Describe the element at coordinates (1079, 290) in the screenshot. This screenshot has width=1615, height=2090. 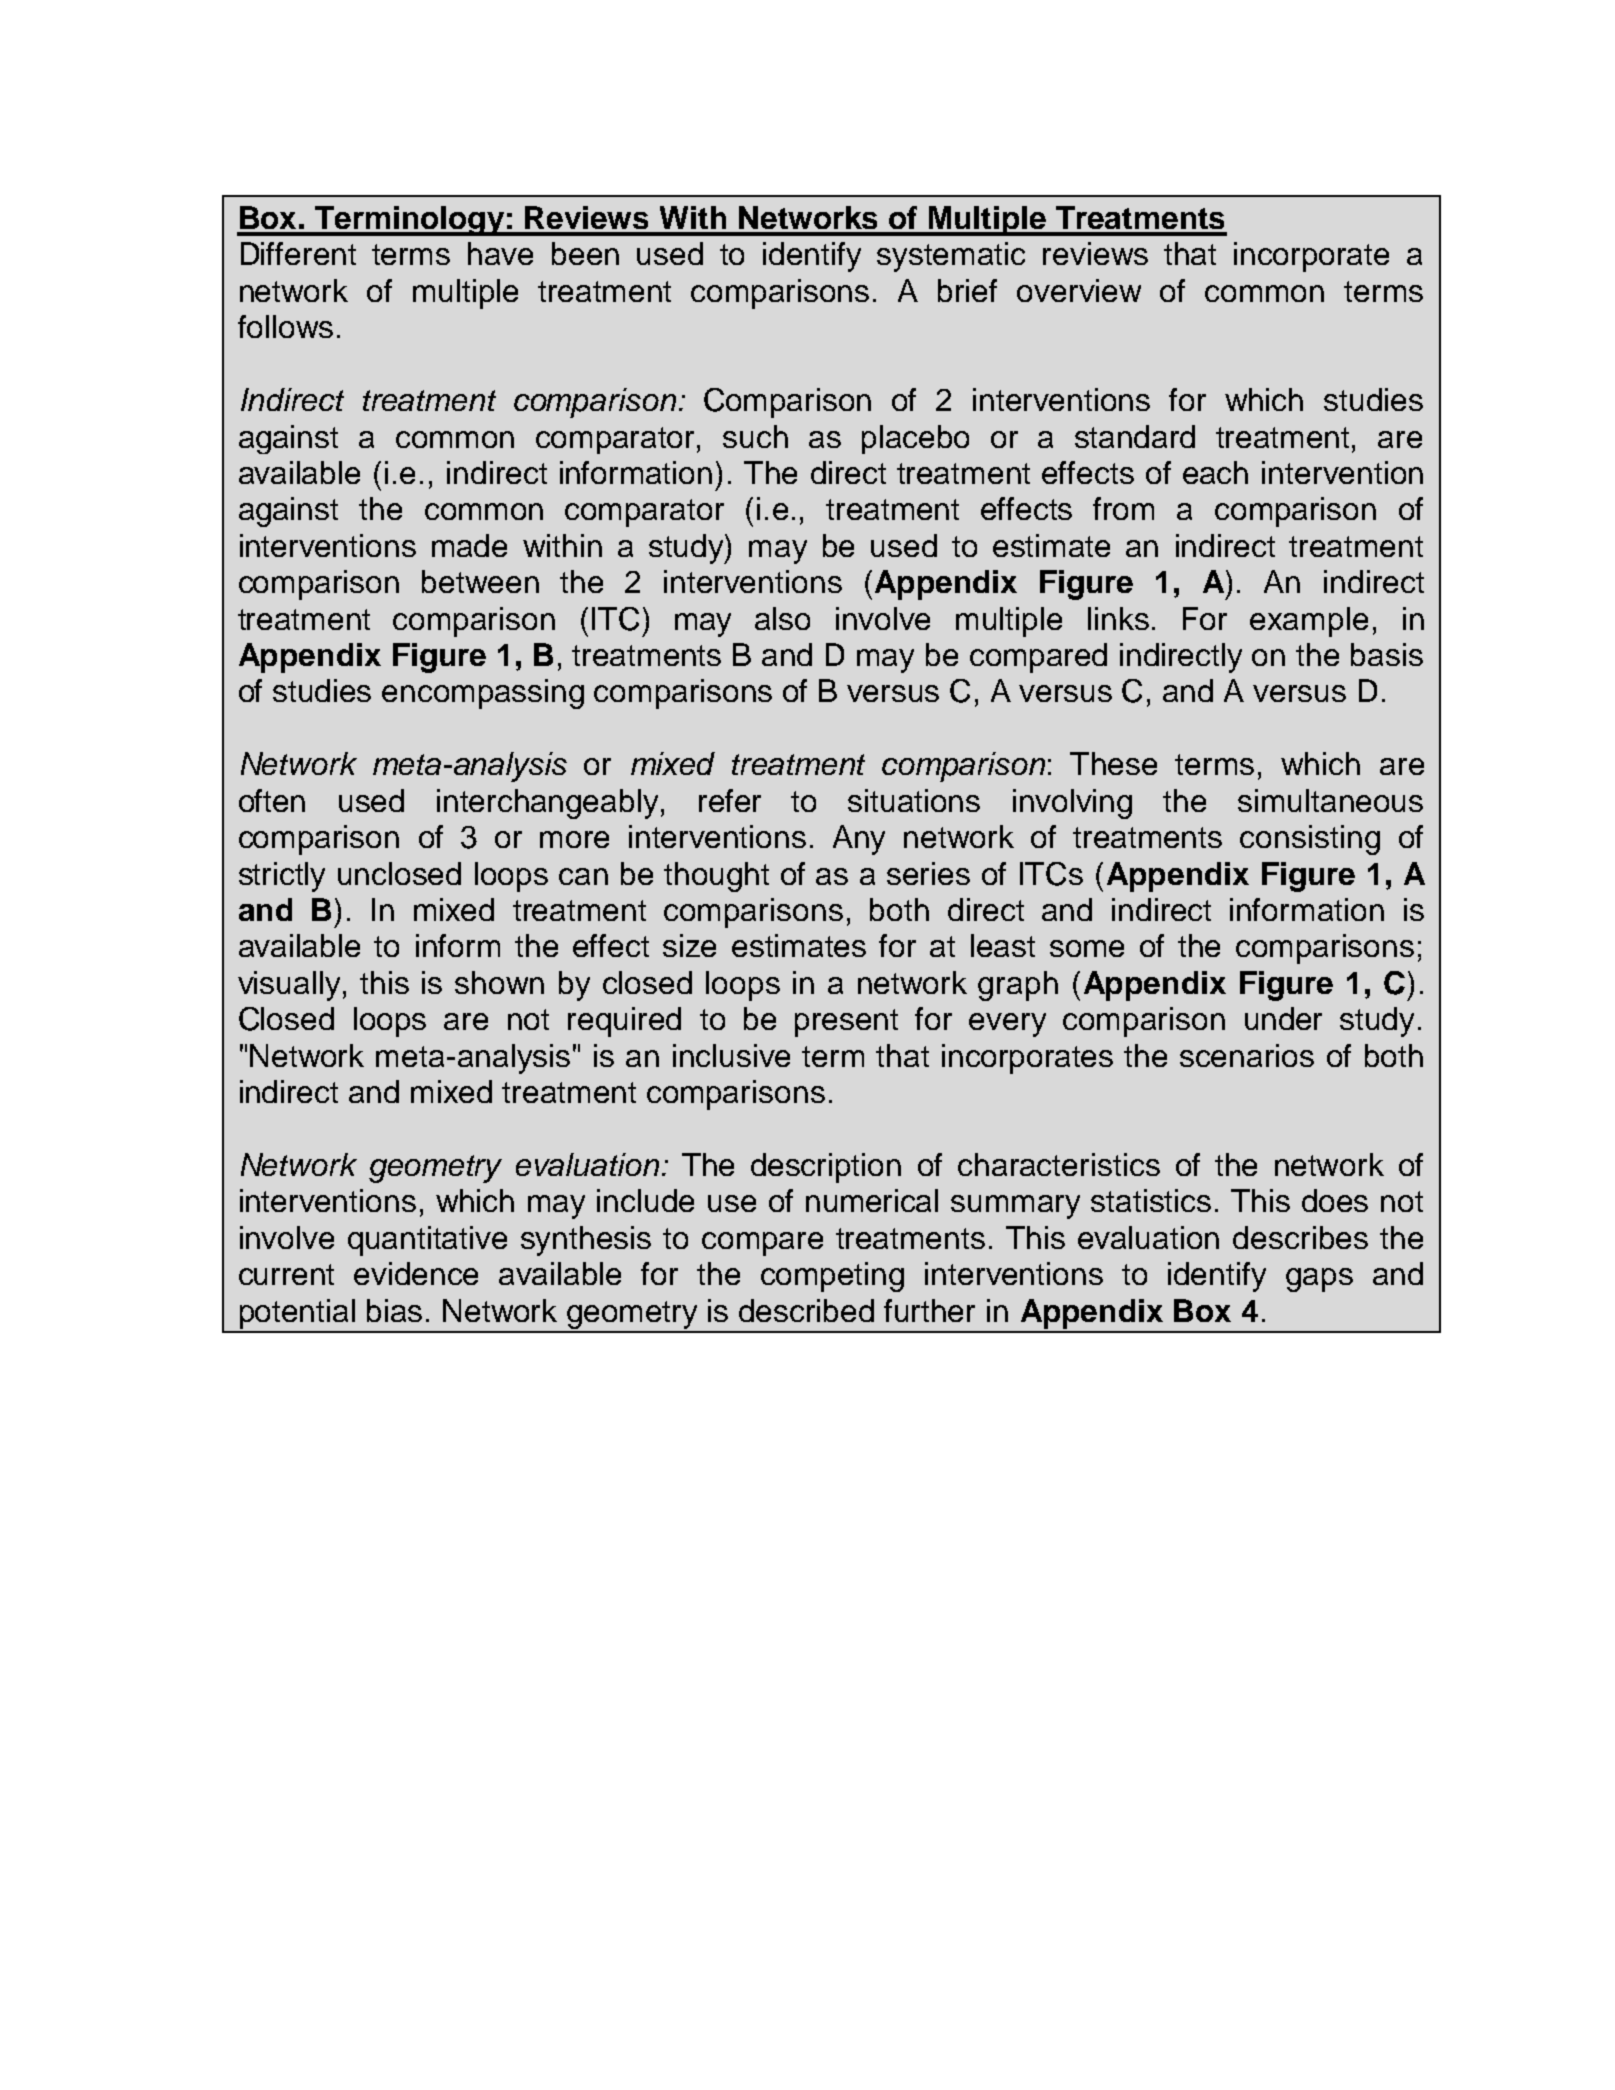
I see `overview` at that location.
